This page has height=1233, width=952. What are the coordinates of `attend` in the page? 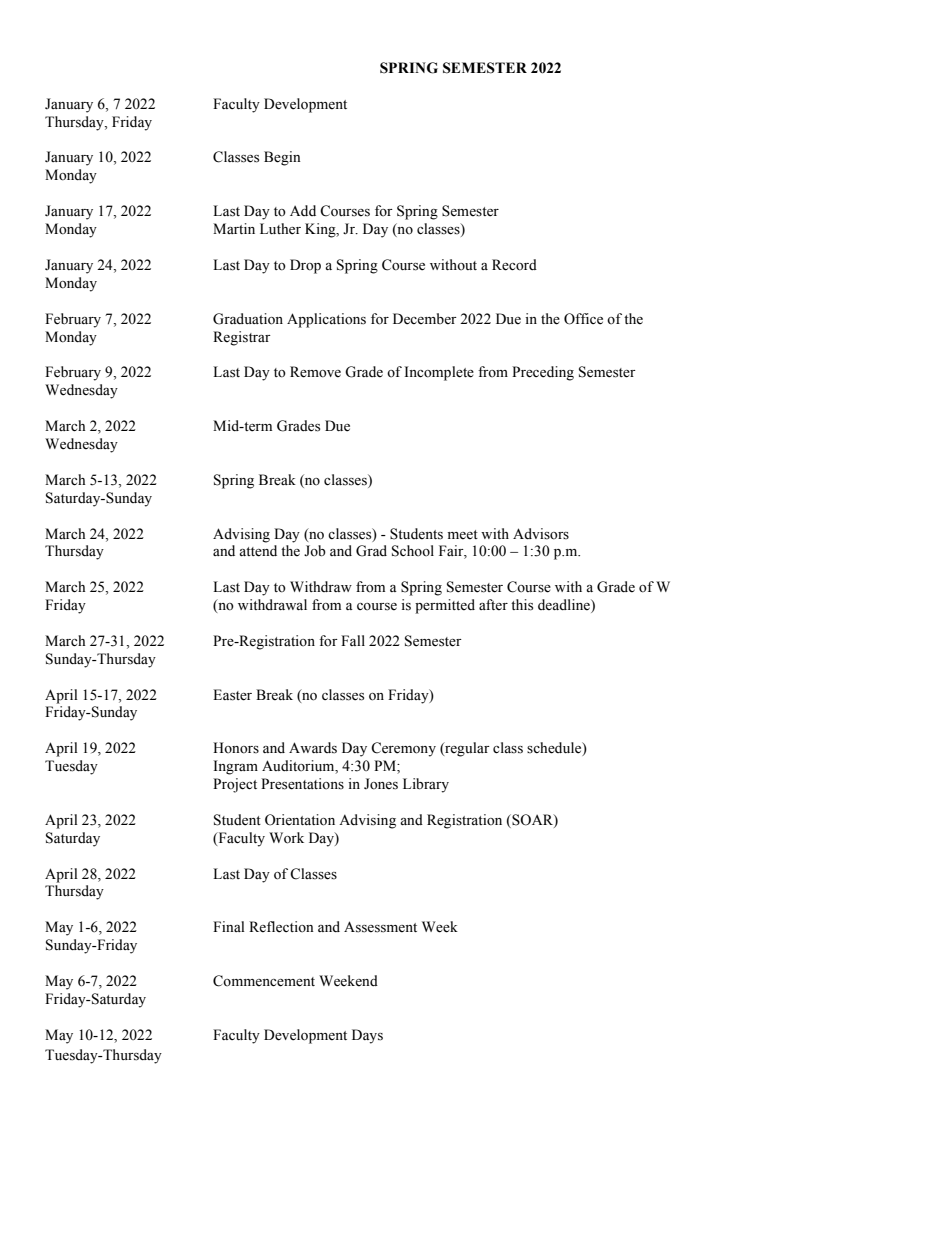 It's located at (258, 551).
